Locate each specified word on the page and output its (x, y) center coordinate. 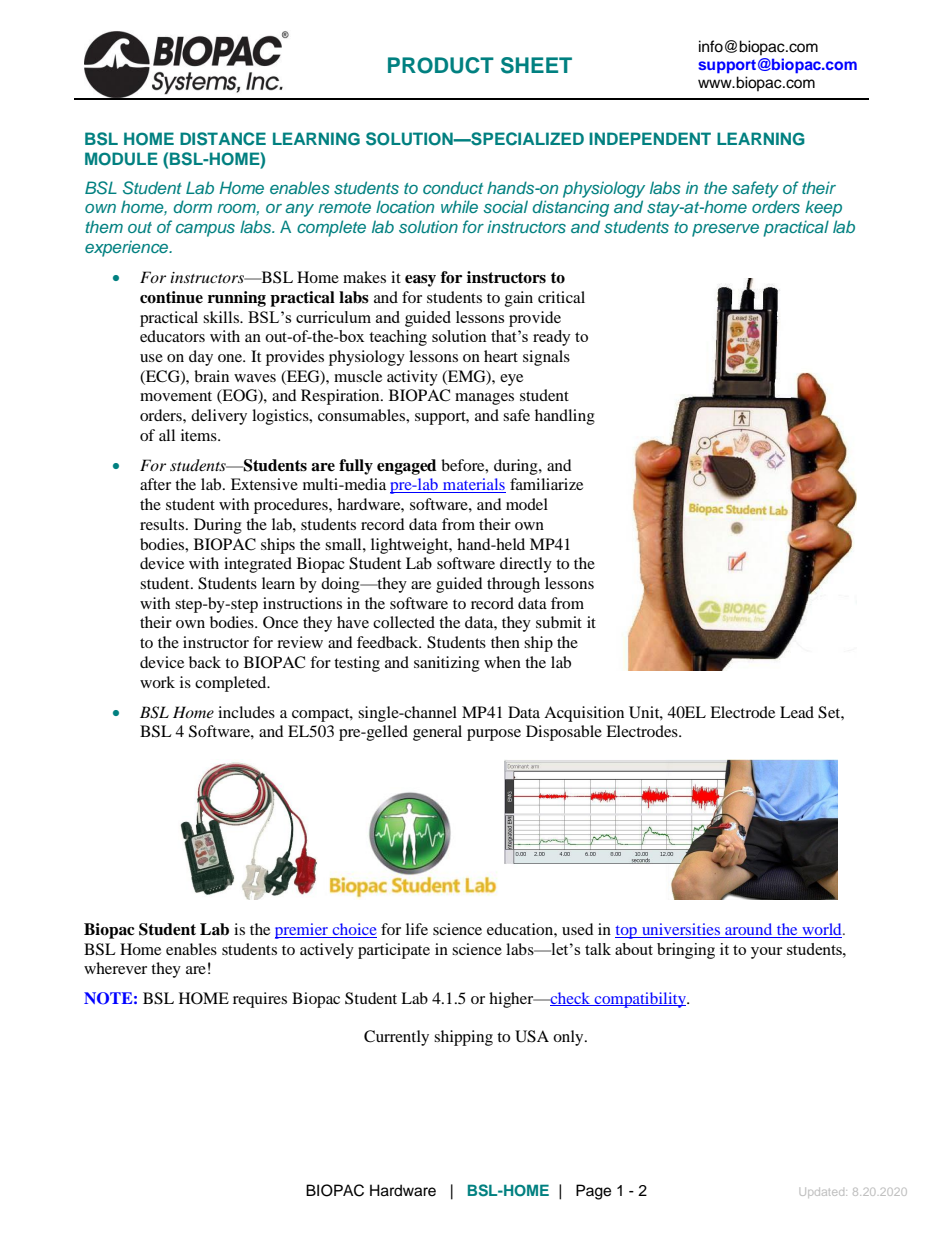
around (748, 929)
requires (260, 1000)
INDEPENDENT (650, 138)
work (157, 682)
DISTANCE (223, 139)
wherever (115, 968)
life (417, 929)
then (505, 642)
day (201, 358)
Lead (797, 712)
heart (501, 356)
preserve (725, 230)
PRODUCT (441, 65)
